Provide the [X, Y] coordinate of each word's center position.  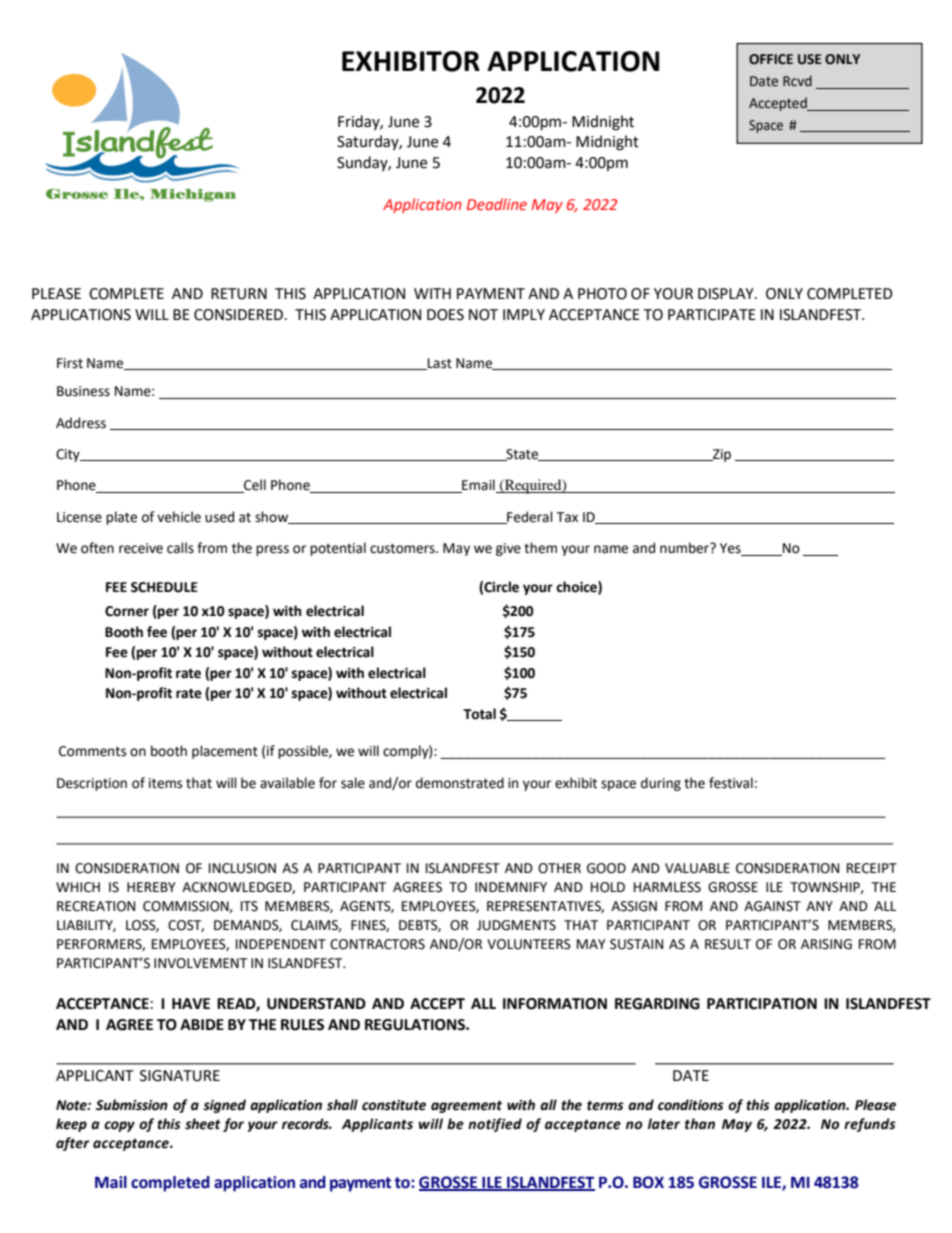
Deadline [497, 204]
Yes [731, 549]
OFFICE [771, 59]
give [508, 549]
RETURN [239, 294]
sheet [203, 1124]
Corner [127, 611]
